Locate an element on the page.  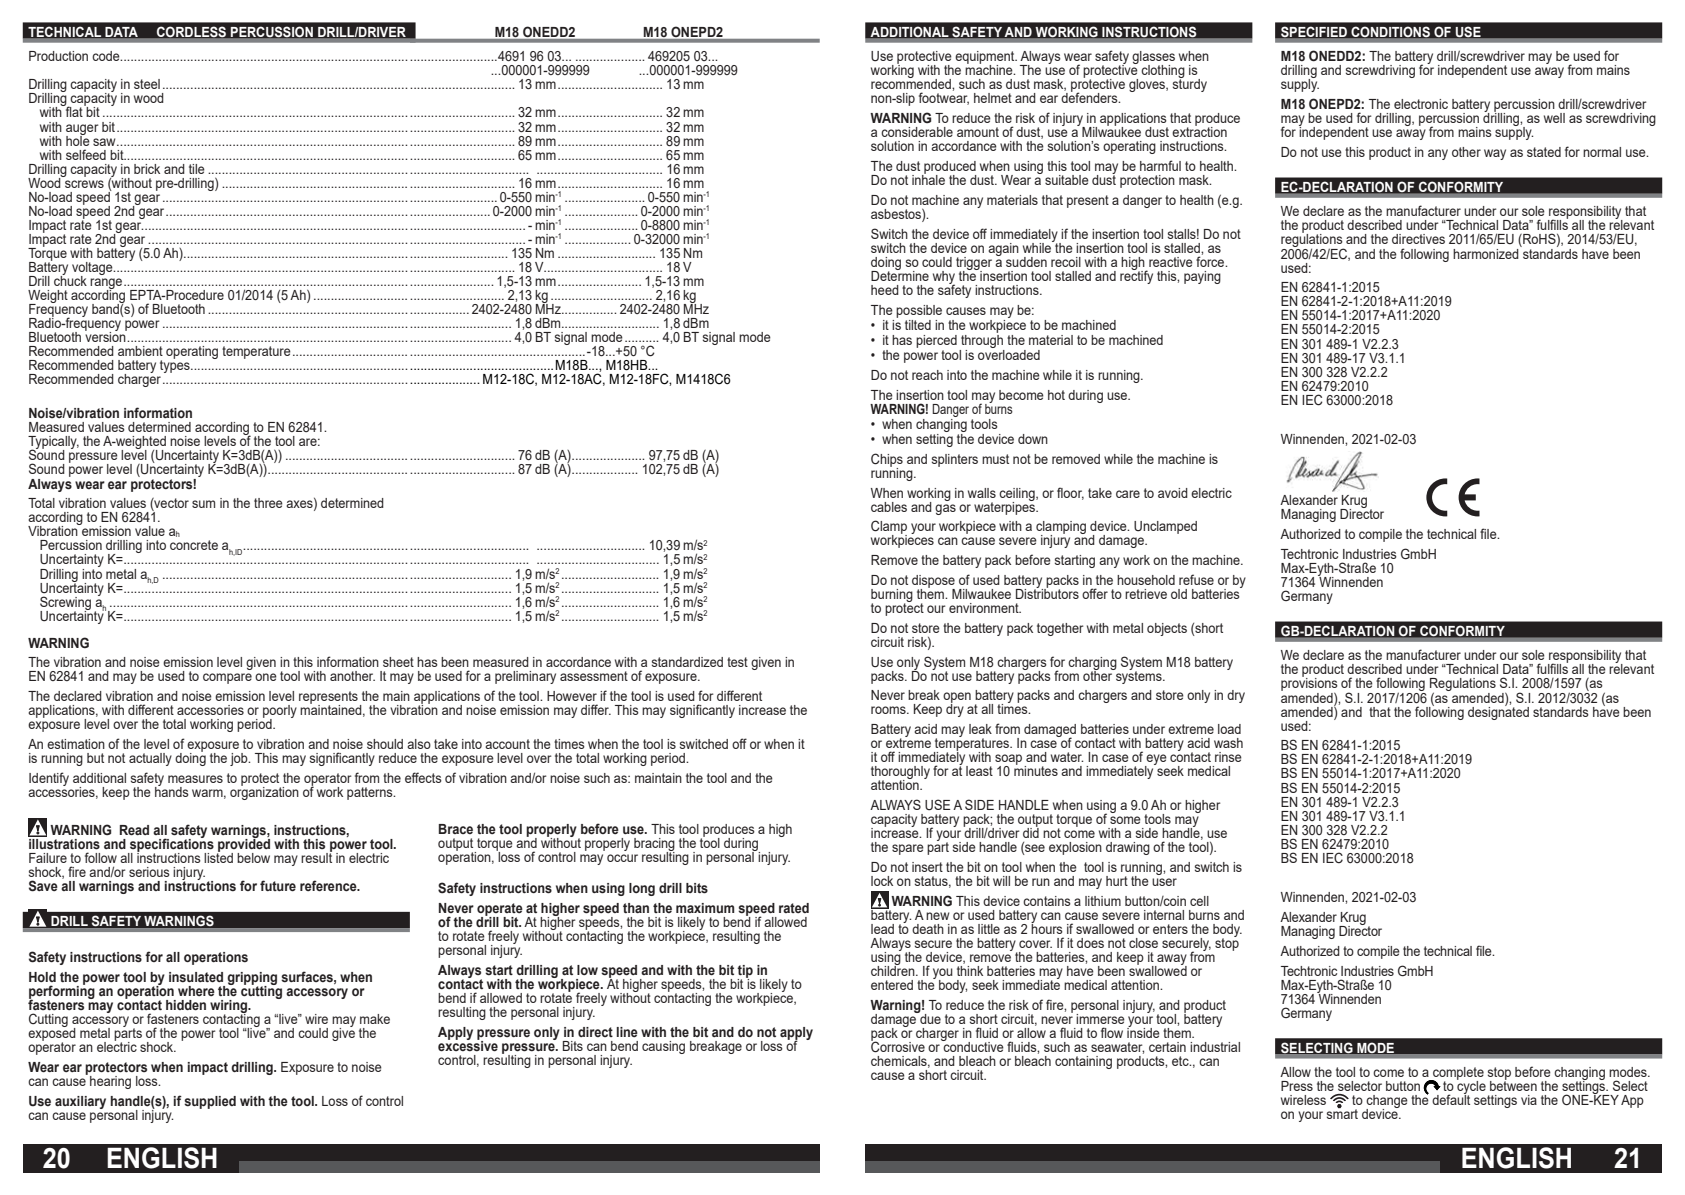
amount is located at coordinates (978, 132).
